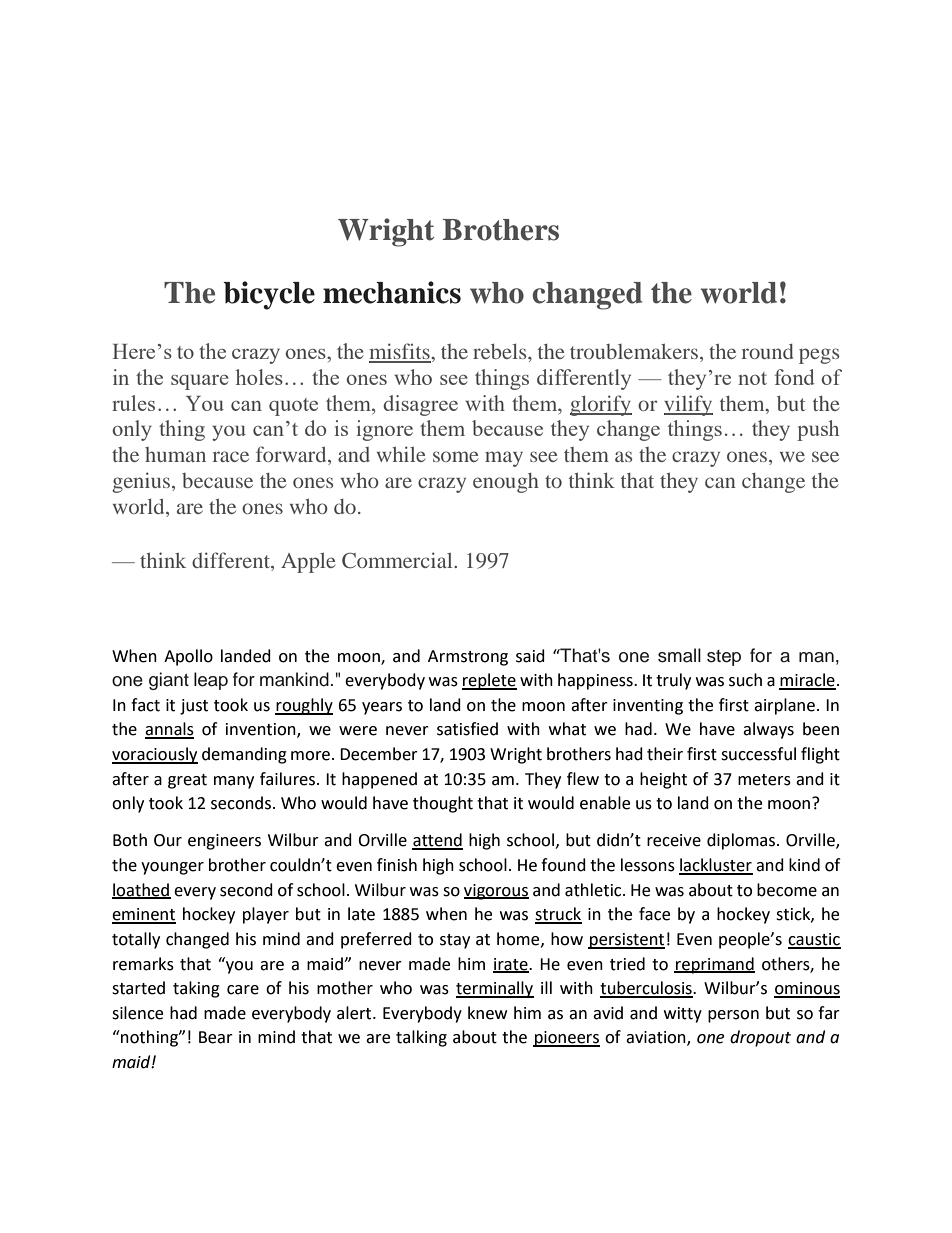 The height and width of the screenshot is (1233, 952). Describe the element at coordinates (216, 1037) in the screenshot. I see `Bear` at that location.
